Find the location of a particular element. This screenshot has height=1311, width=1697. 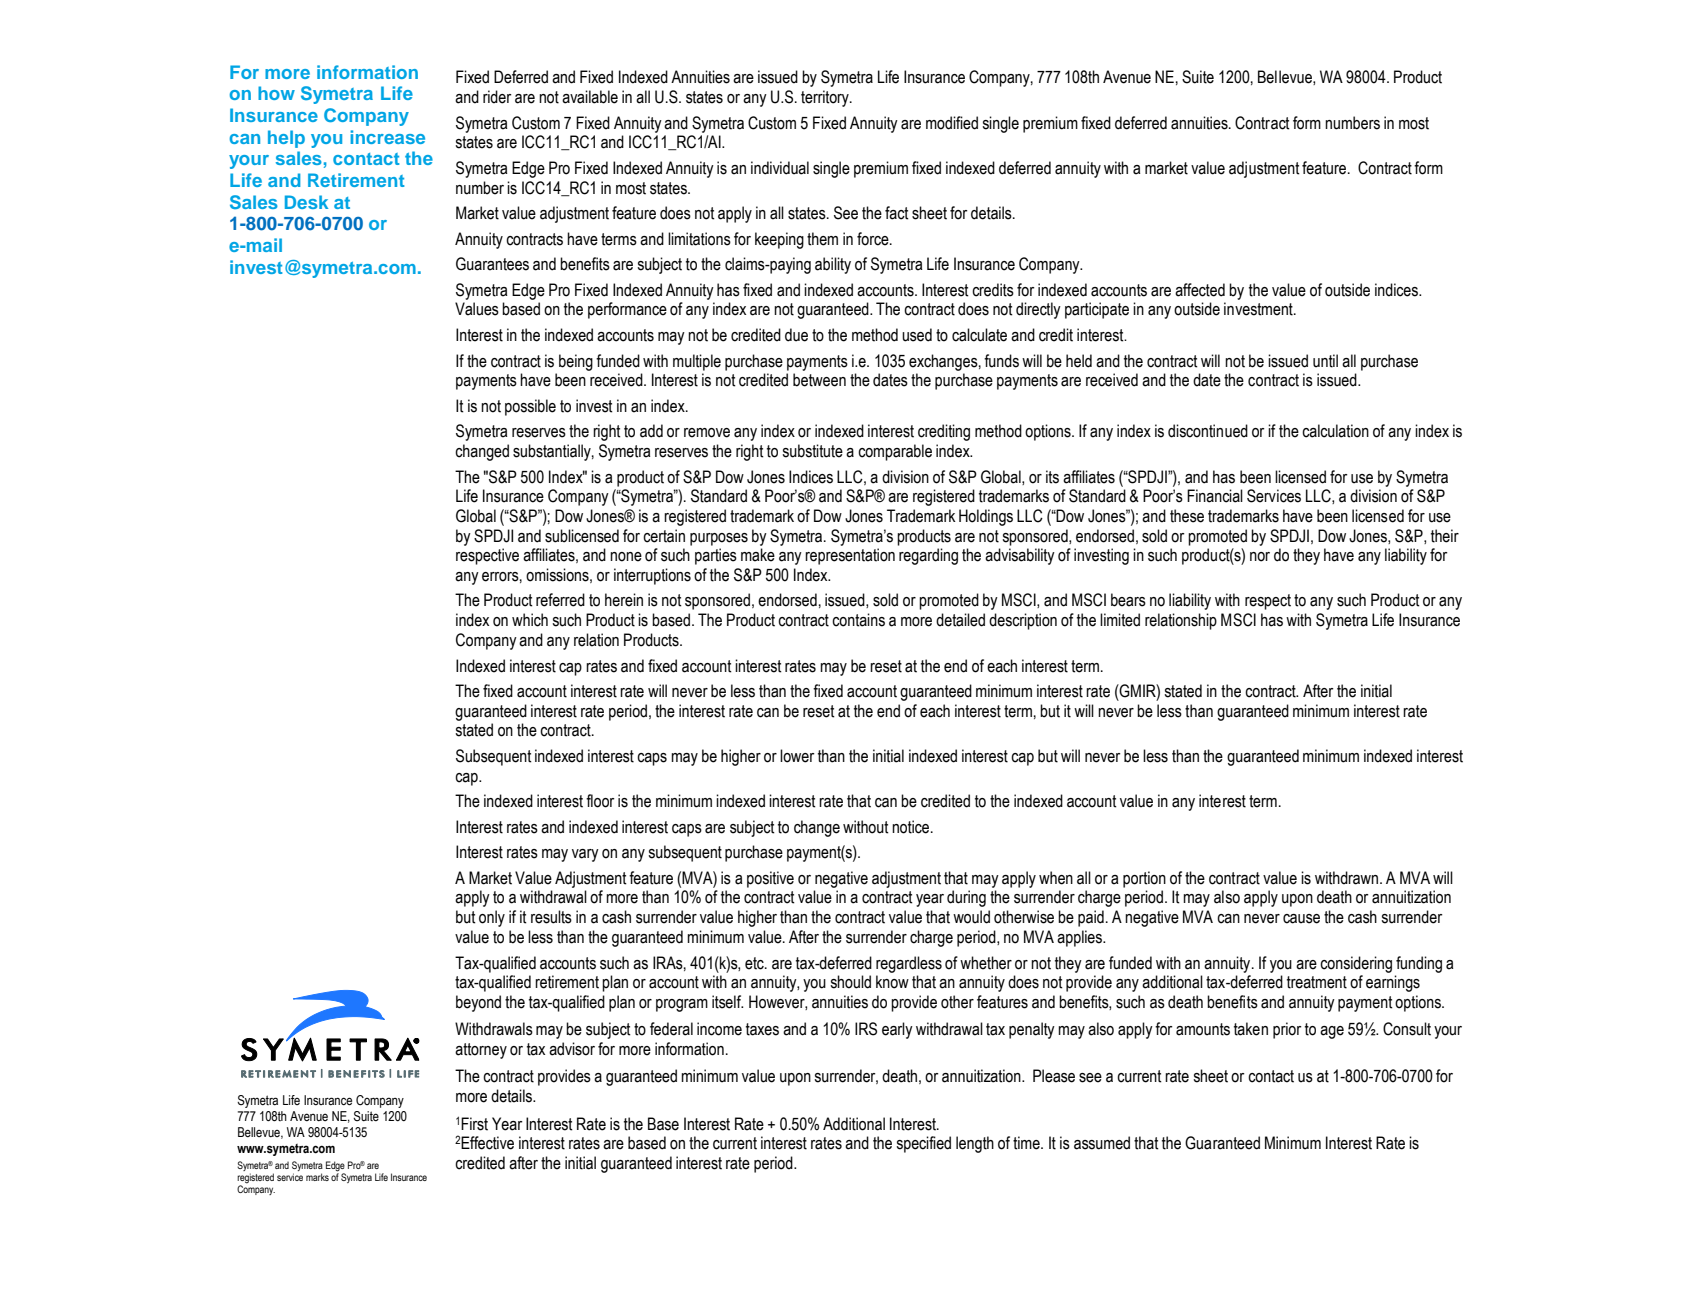

modified is located at coordinates (952, 123).
